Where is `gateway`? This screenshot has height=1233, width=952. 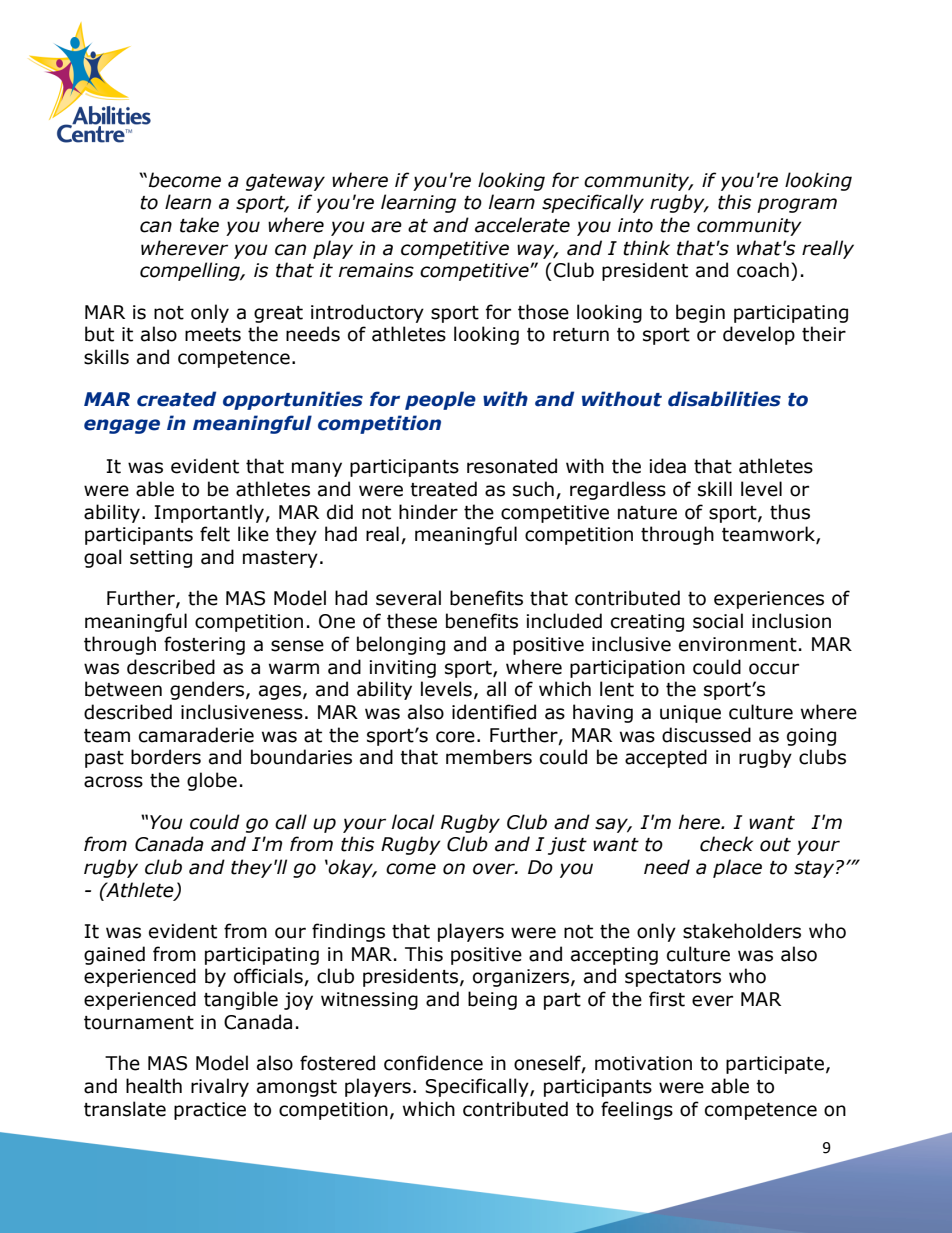 gateway is located at coordinates (285, 182).
